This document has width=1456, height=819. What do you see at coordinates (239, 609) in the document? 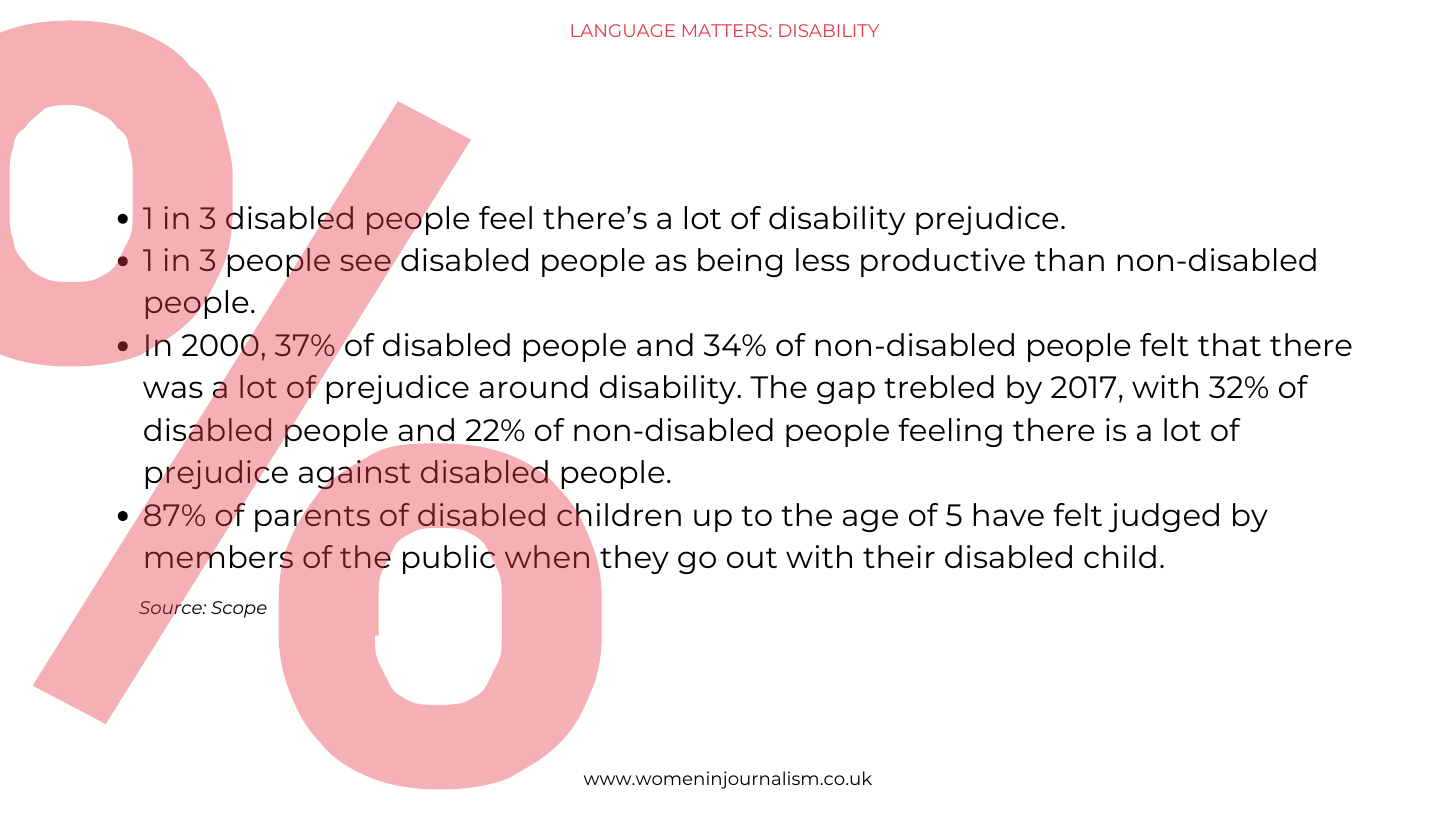
I see `Scope` at bounding box center [239, 609].
